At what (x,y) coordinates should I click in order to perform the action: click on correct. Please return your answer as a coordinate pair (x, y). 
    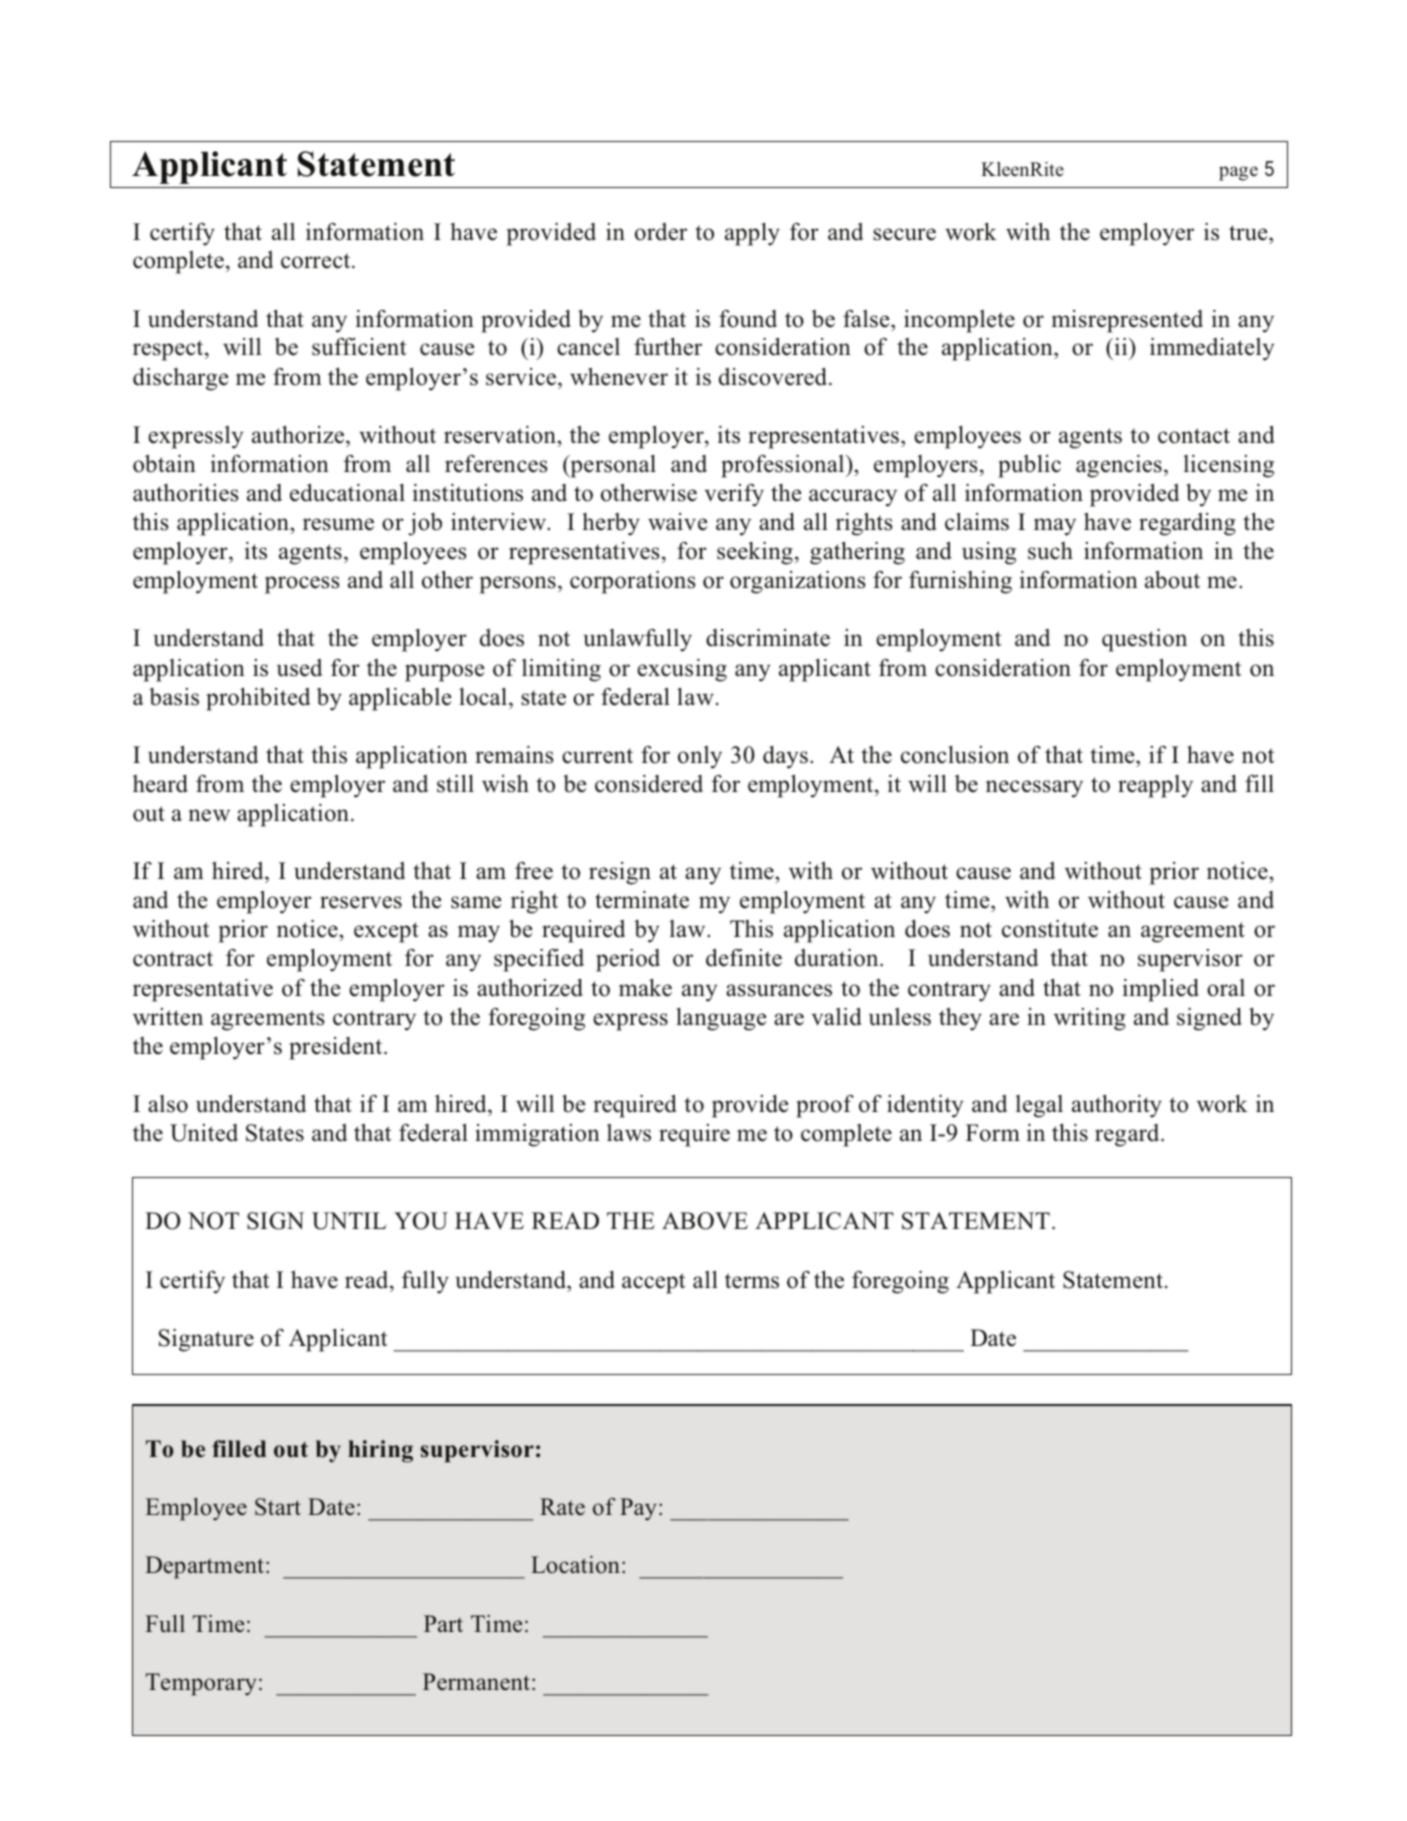
    Looking at the image, I should click on (317, 261).
